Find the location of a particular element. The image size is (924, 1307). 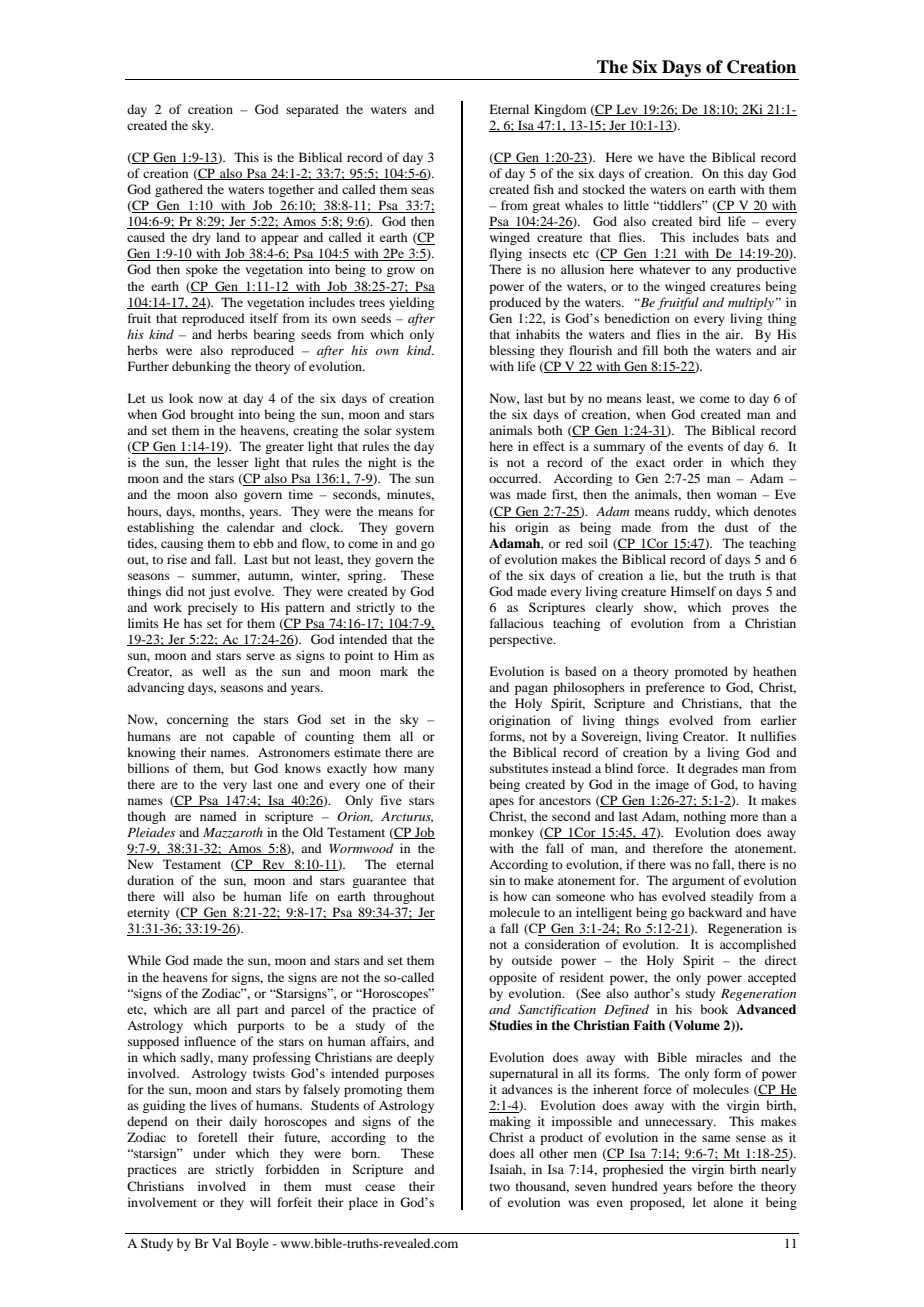

Val is located at coordinates (222, 1243).
